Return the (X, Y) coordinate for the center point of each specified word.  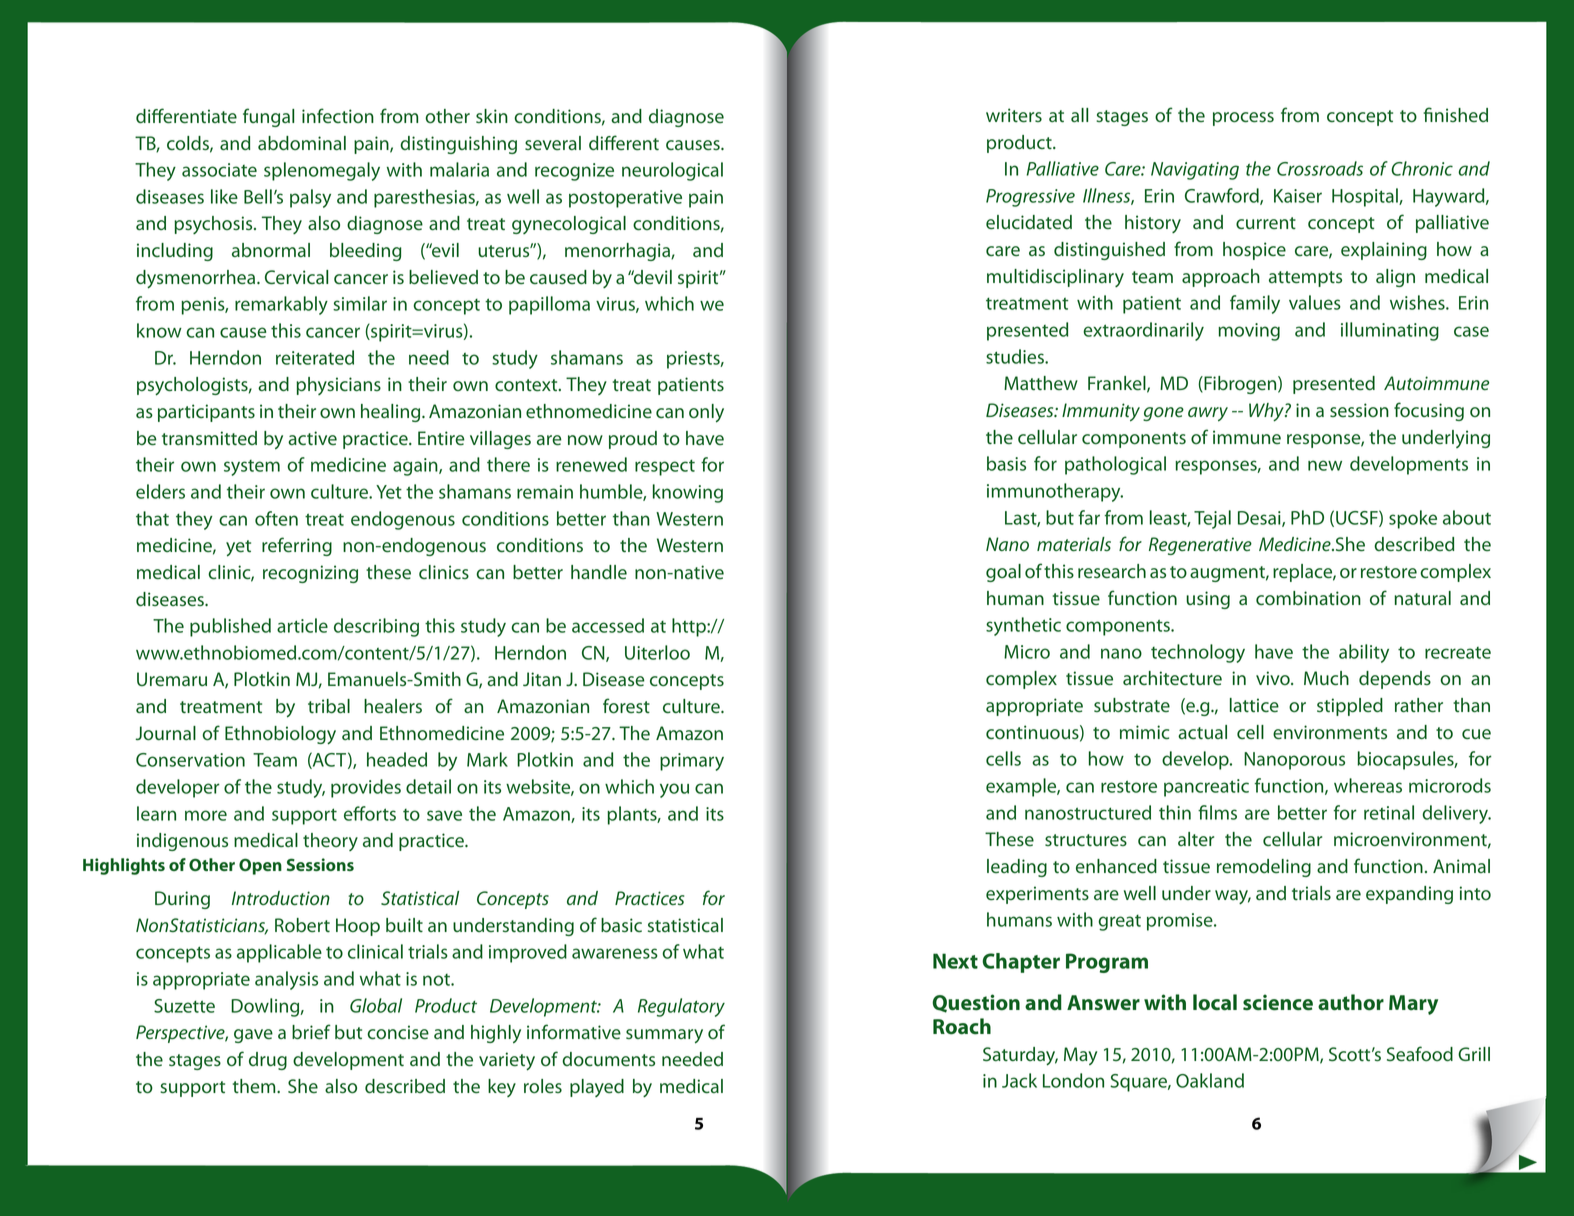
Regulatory (681, 1007)
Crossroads (1320, 168)
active (312, 438)
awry (1208, 414)
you (674, 790)
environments (1330, 732)
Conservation (190, 760)
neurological (672, 171)
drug (268, 1061)
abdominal (302, 143)
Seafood (1420, 1054)
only (706, 413)
